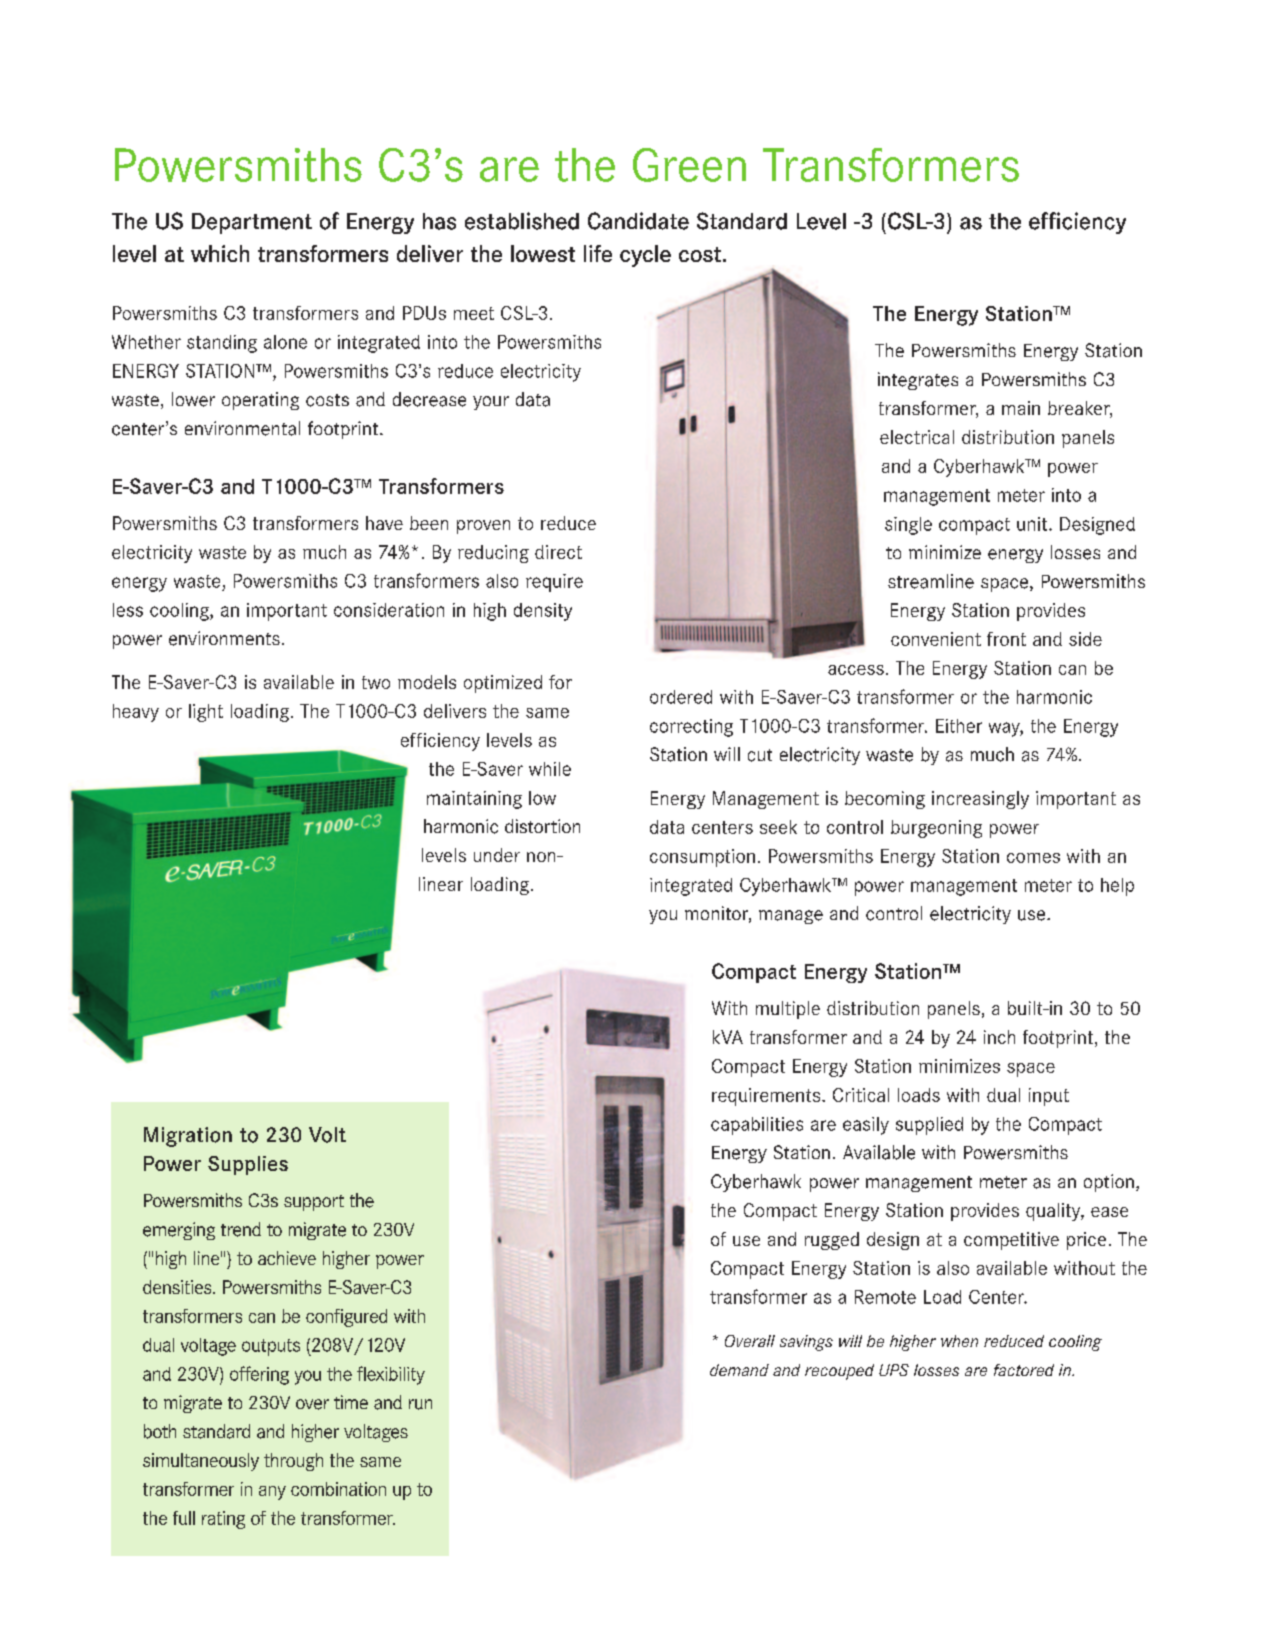 This page has height=1632, width=1261. What do you see at coordinates (252, 223) in the page?
I see `Department` at bounding box center [252, 223].
